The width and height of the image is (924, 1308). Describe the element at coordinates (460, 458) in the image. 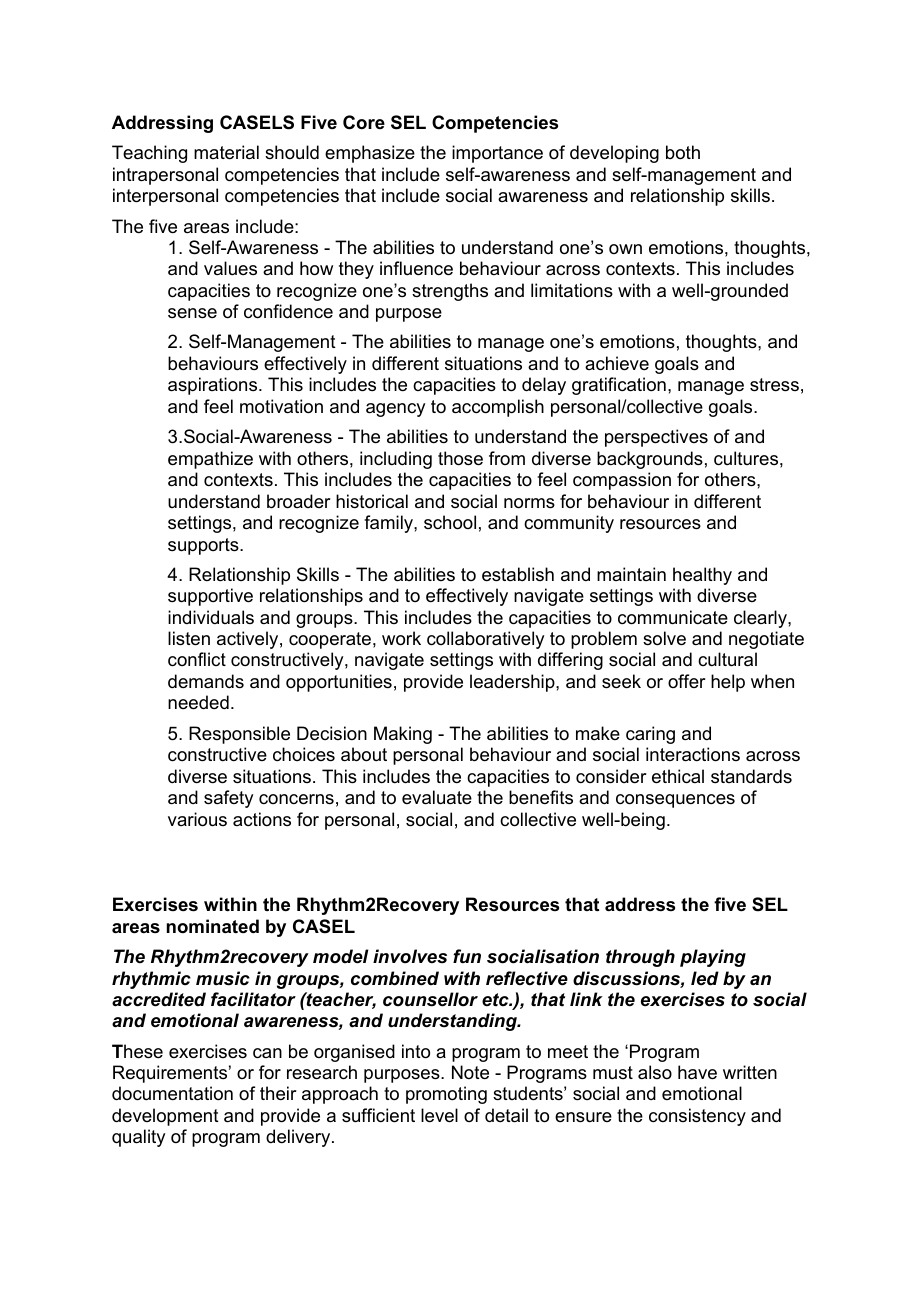

I see `those` at that location.
